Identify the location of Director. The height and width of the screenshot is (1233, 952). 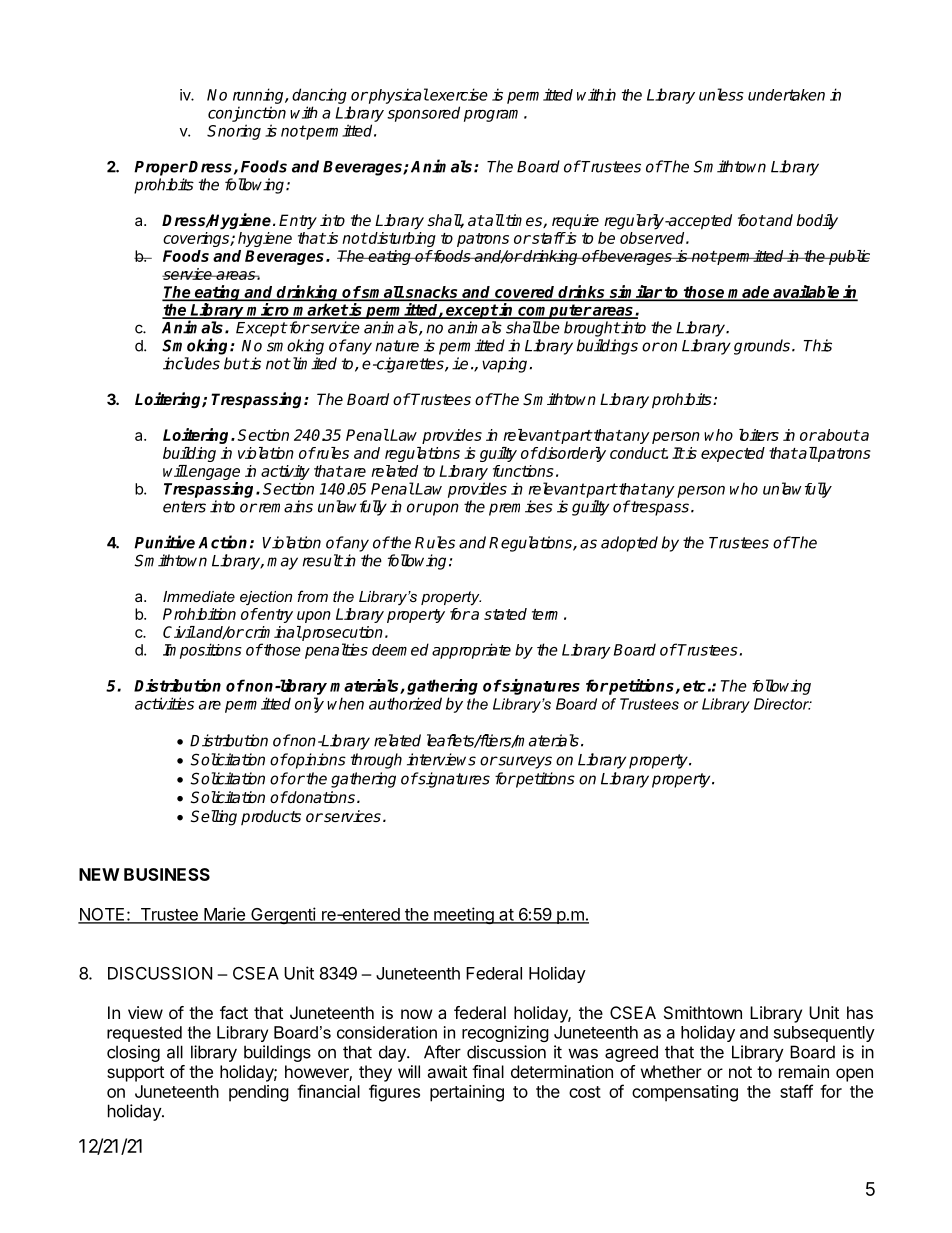
(782, 704).
